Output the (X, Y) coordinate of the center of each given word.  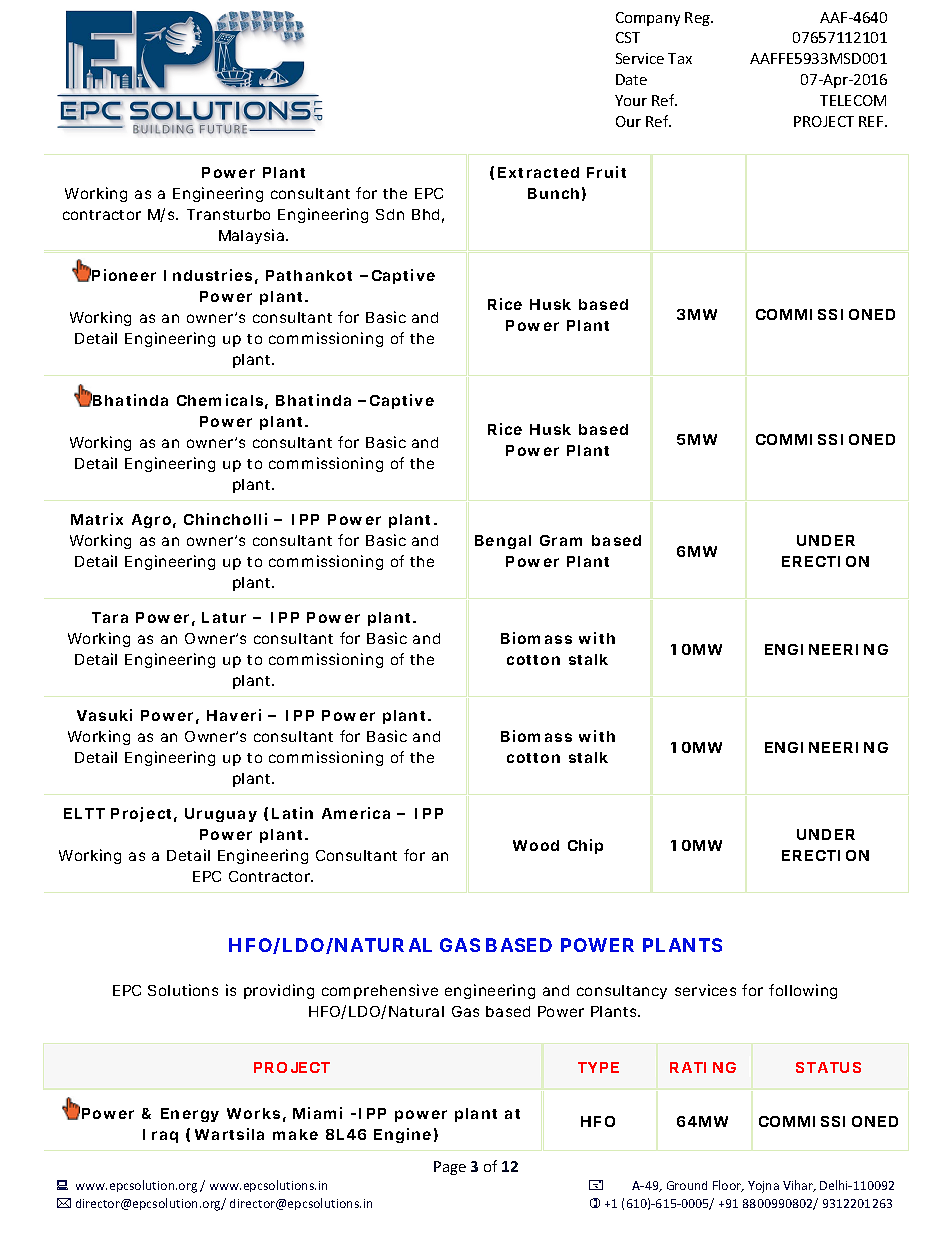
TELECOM (853, 100)
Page (450, 1168)
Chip (585, 846)
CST (628, 37)
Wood (536, 845)
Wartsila (229, 1134)
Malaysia (253, 236)
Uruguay (221, 815)
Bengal (503, 542)
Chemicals (222, 401)
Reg (699, 19)
